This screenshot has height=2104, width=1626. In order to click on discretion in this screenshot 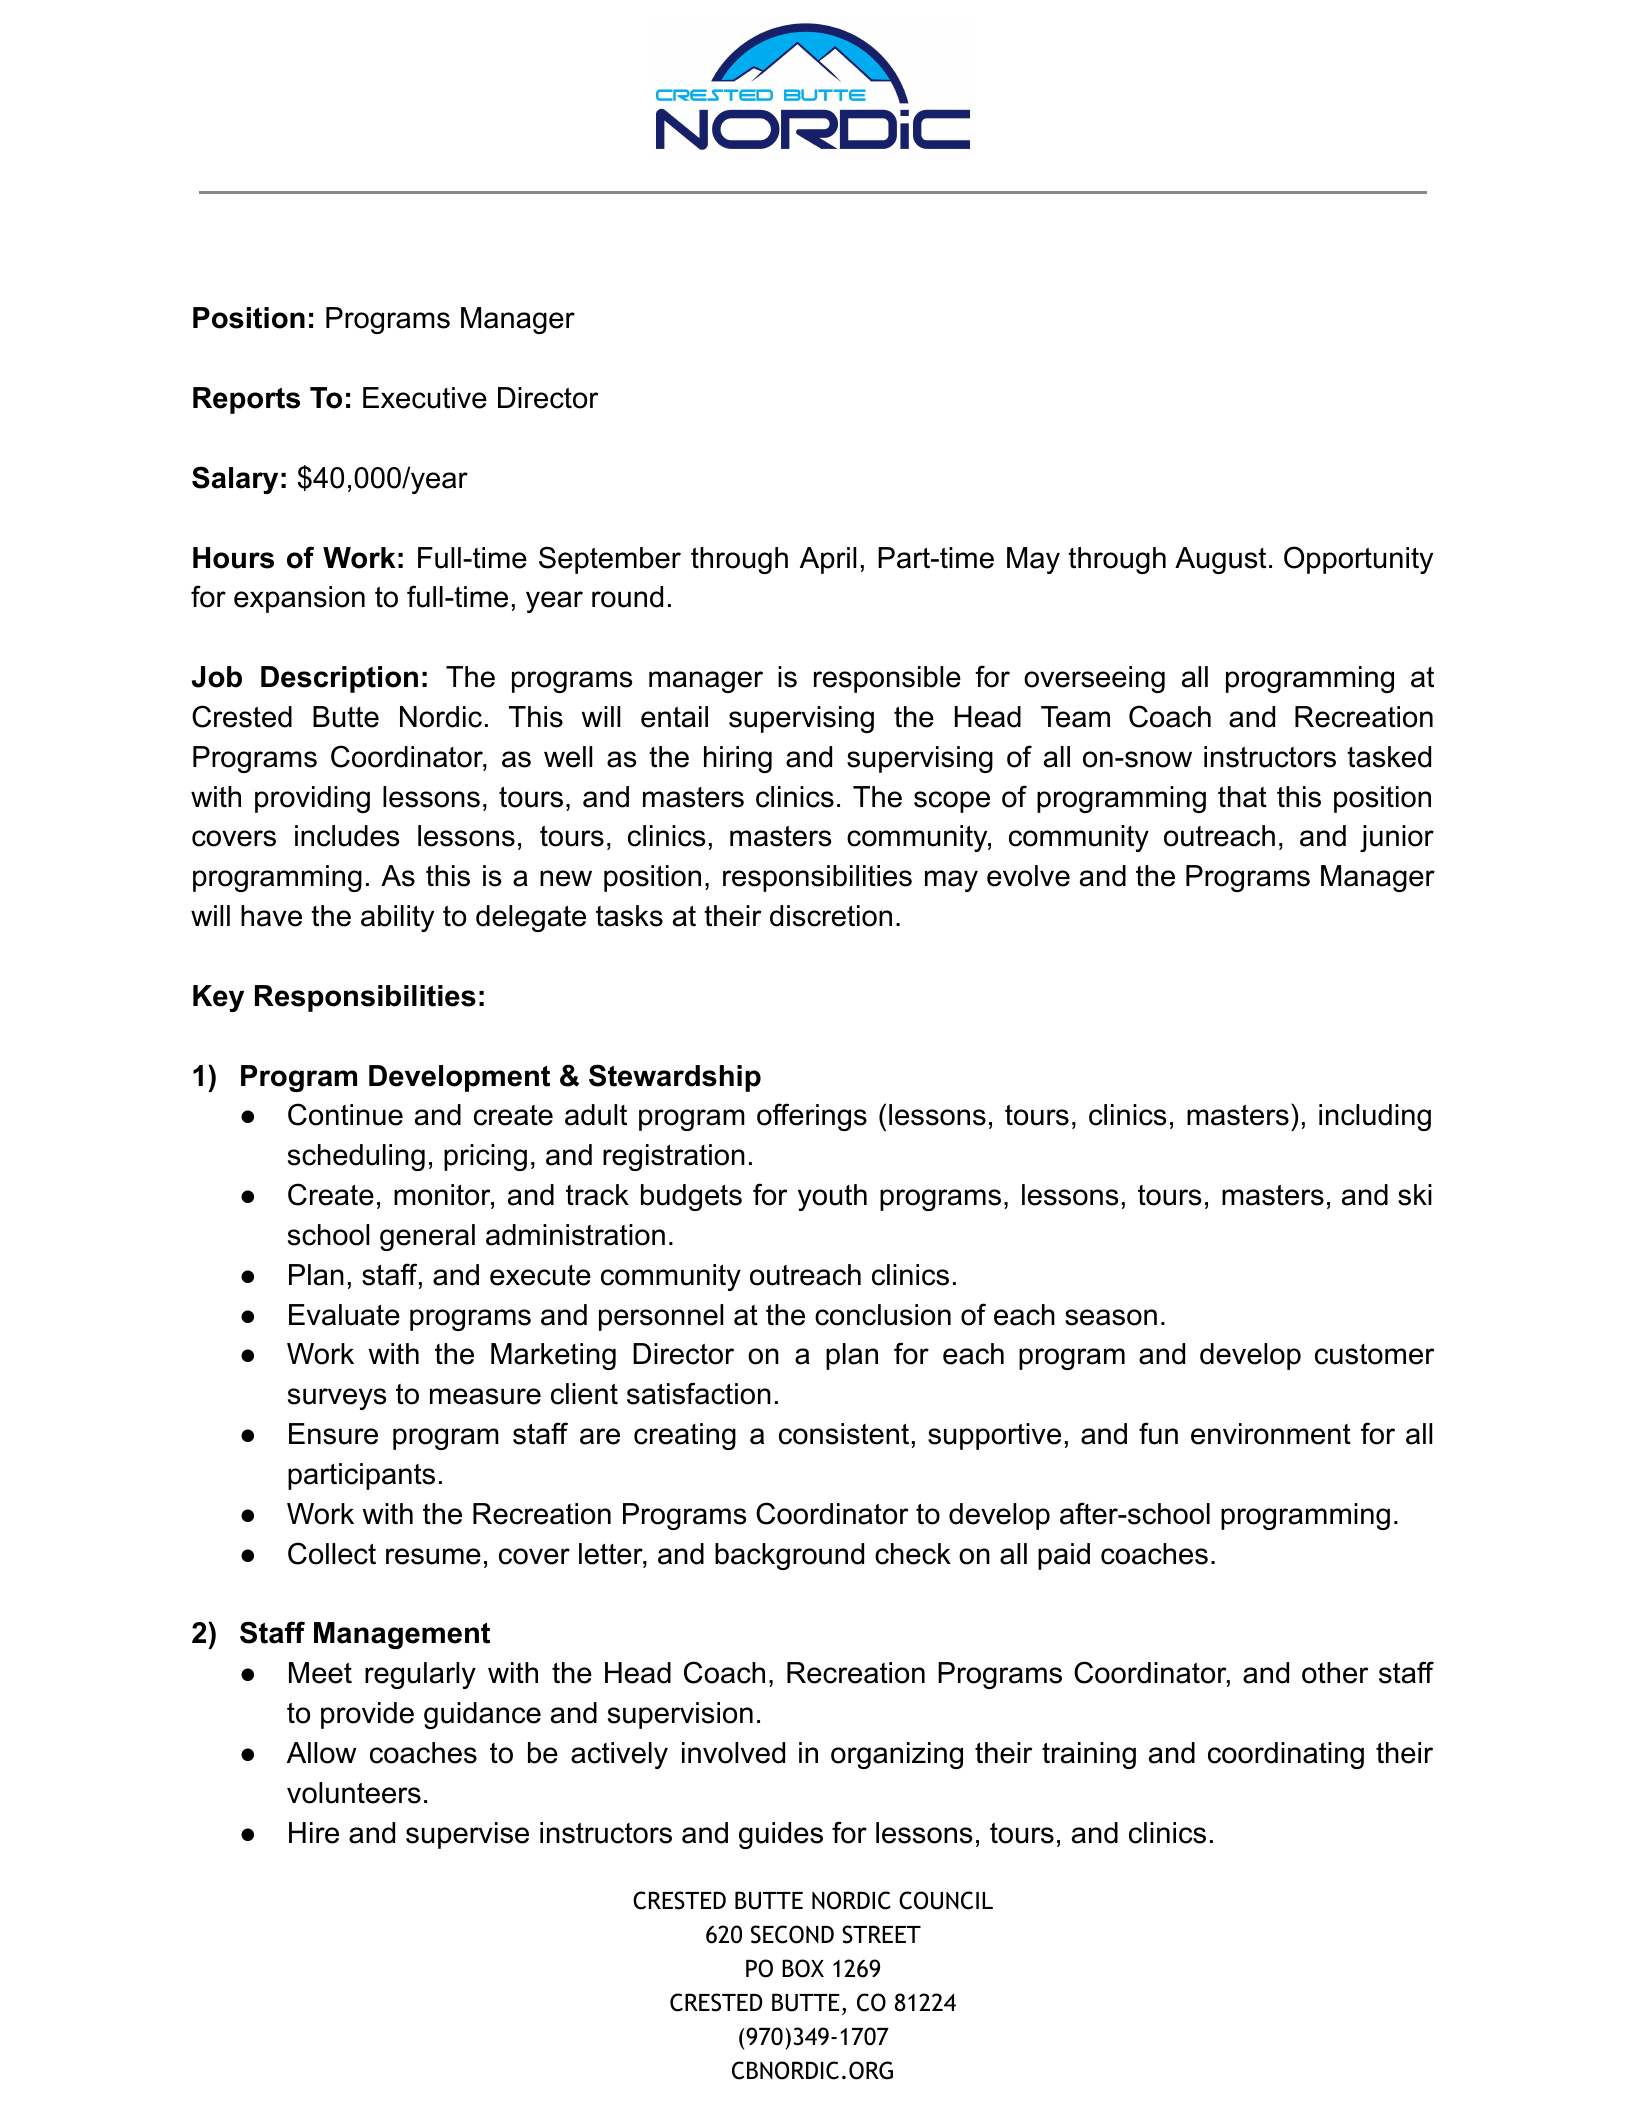, I will do `click(831, 916)`.
